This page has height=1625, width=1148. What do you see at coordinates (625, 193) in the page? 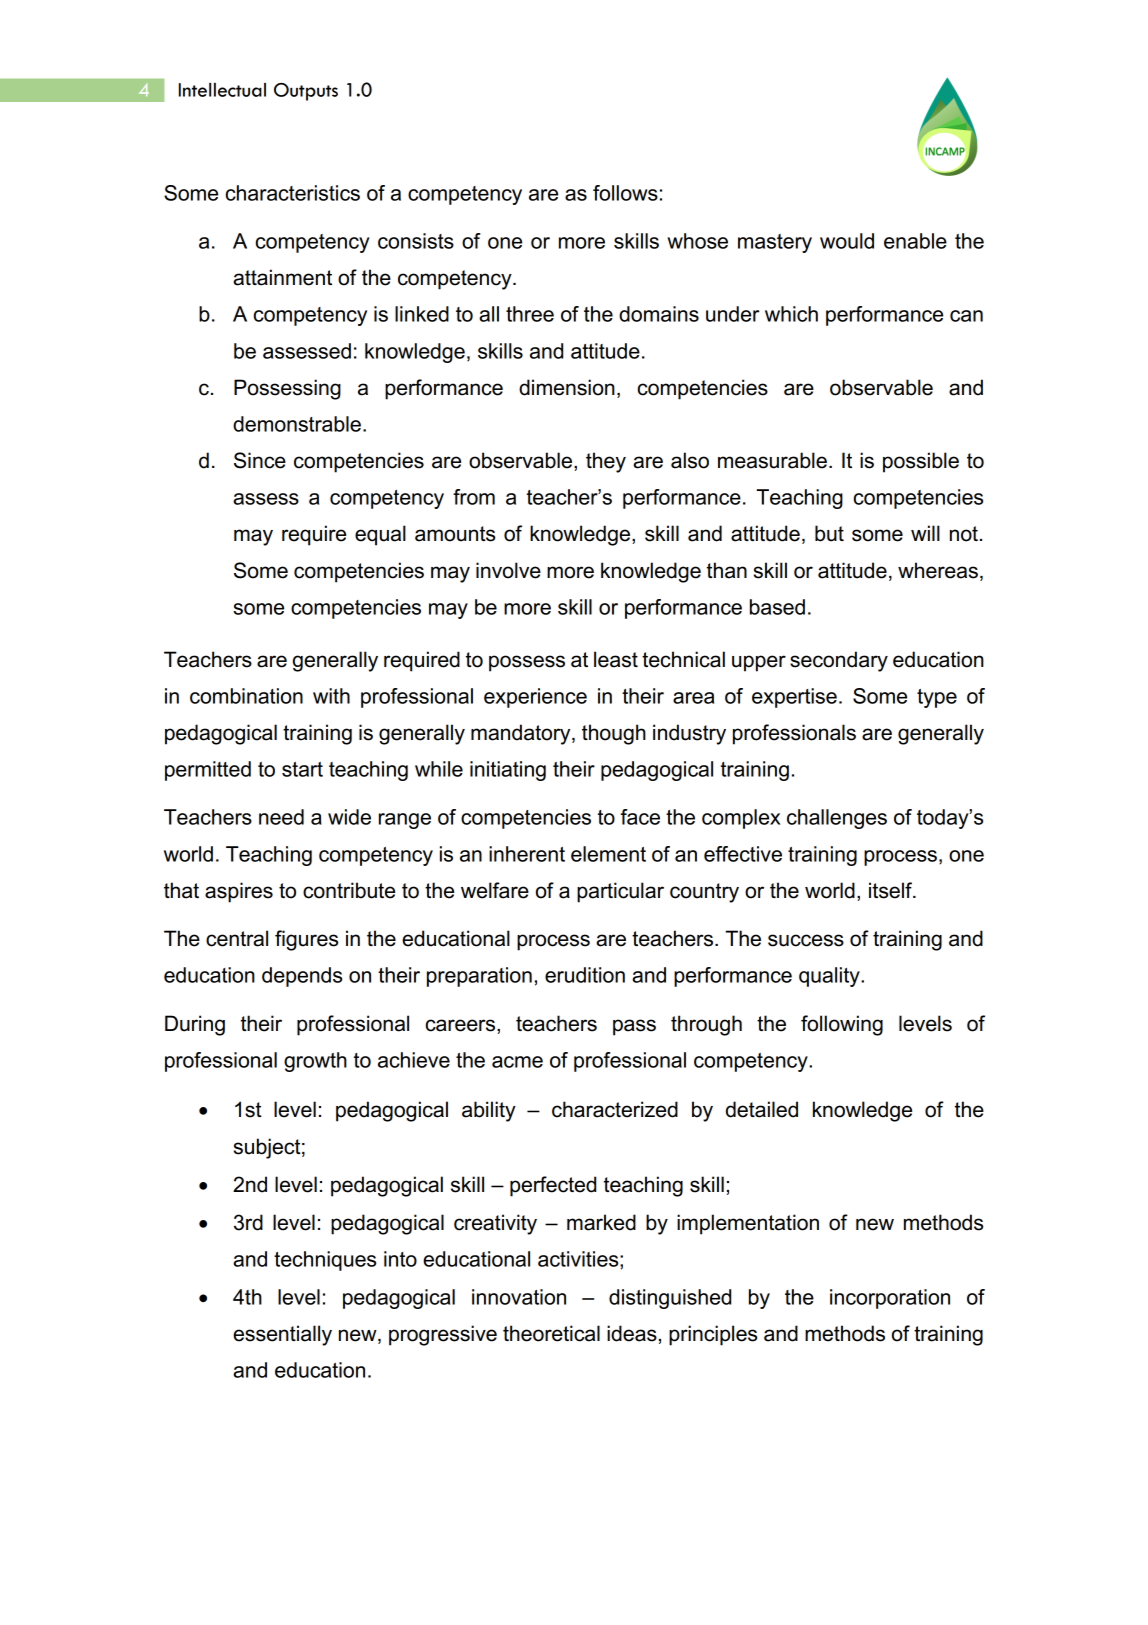
I see `follows` at bounding box center [625, 193].
